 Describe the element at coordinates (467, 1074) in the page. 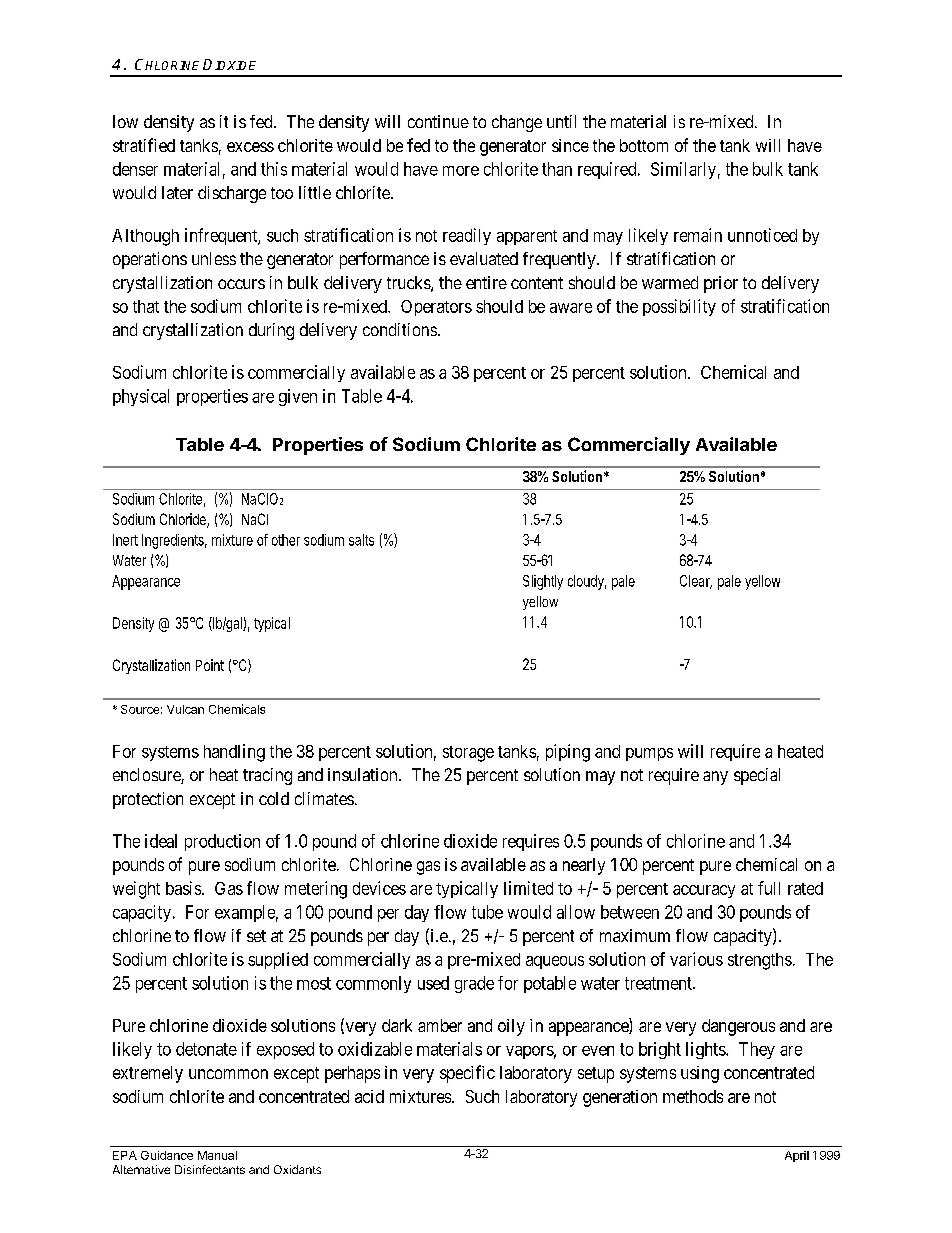

I see `specific` at that location.
